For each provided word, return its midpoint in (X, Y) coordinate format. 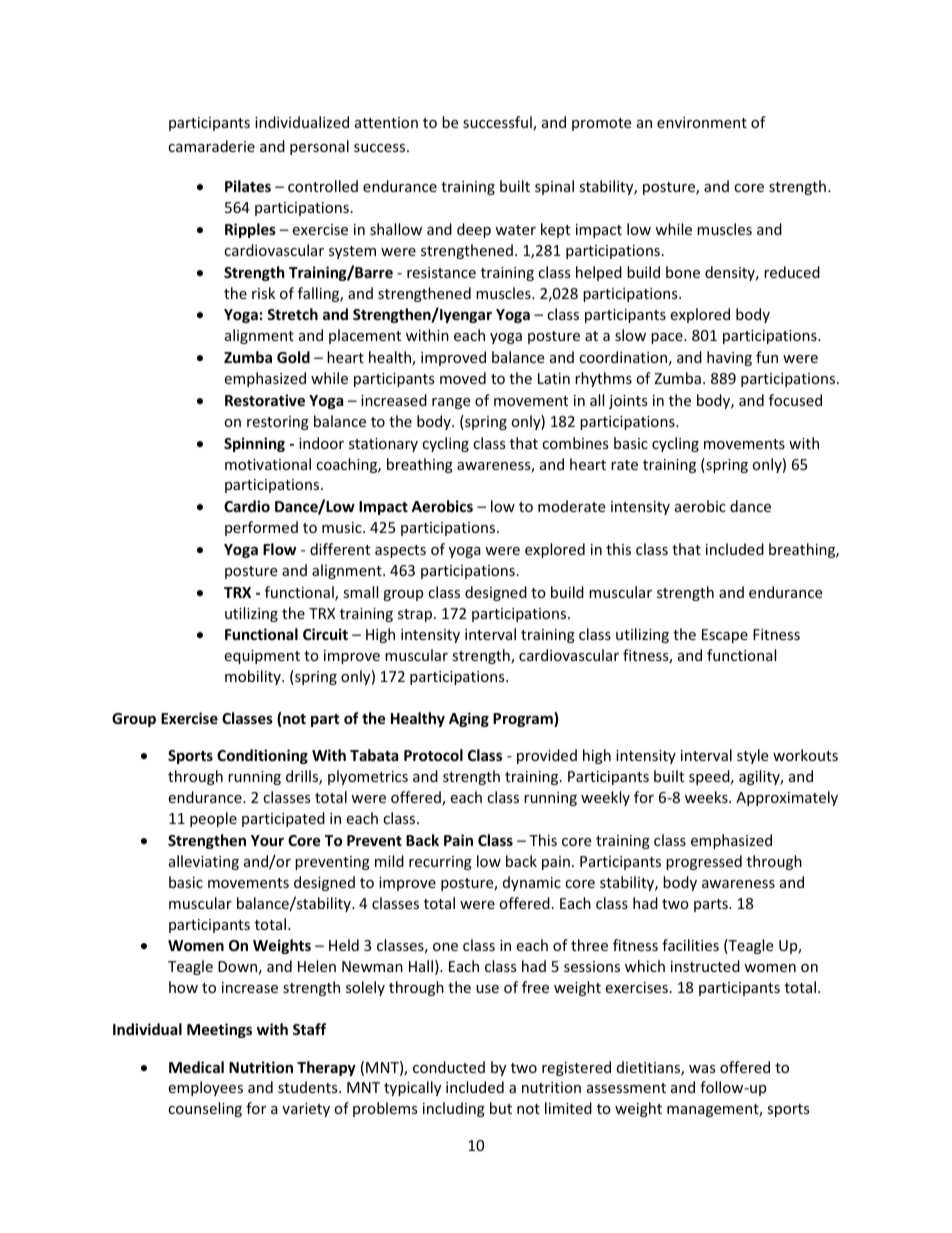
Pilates (248, 186)
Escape (725, 636)
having (729, 358)
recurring (440, 863)
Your (267, 840)
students (309, 1087)
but (501, 1108)
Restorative (265, 400)
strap (416, 615)
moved (463, 378)
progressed (704, 862)
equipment (262, 657)
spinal (554, 187)
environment (702, 122)
